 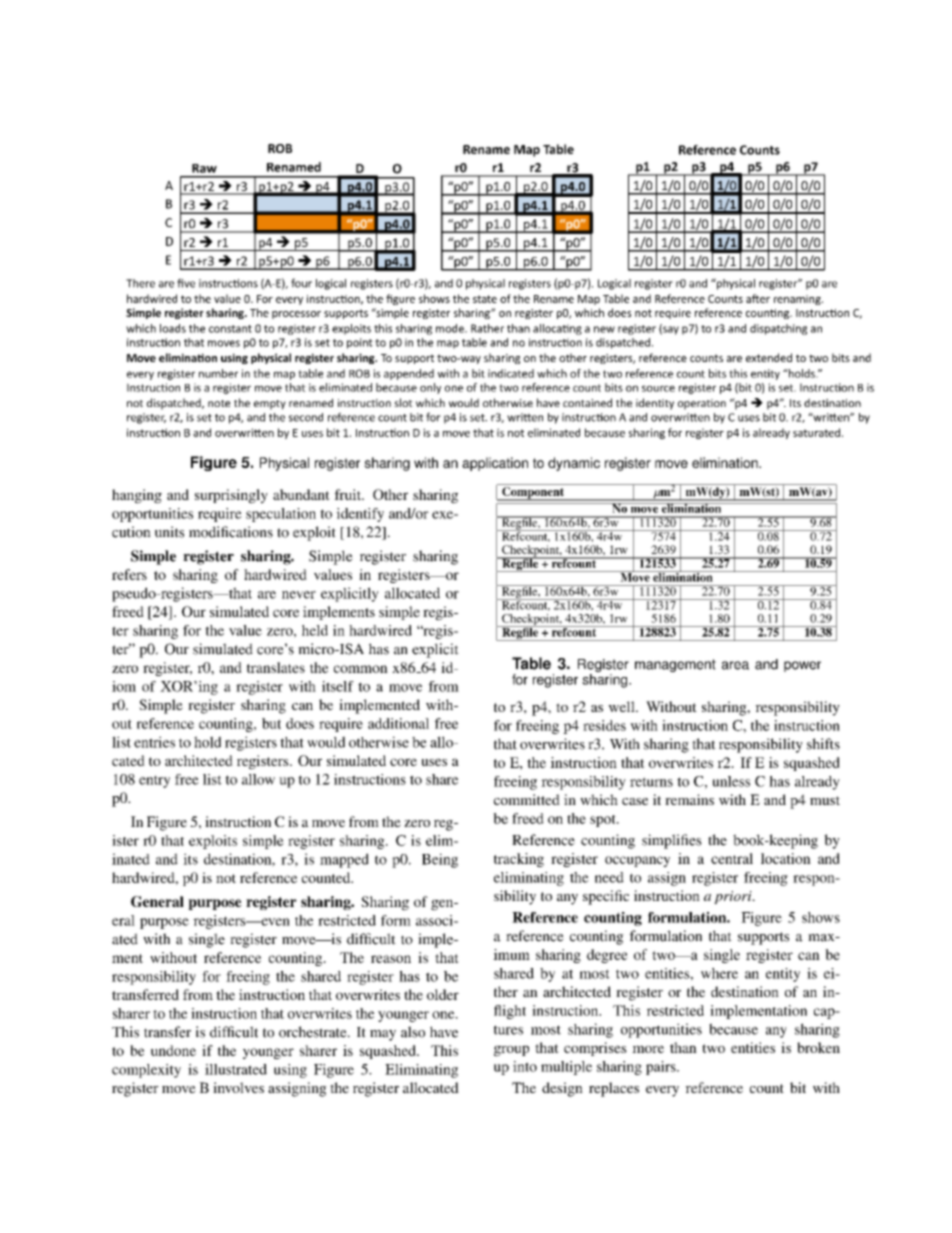 What do you see at coordinates (735, 665) in the page?
I see `area` at bounding box center [735, 665].
